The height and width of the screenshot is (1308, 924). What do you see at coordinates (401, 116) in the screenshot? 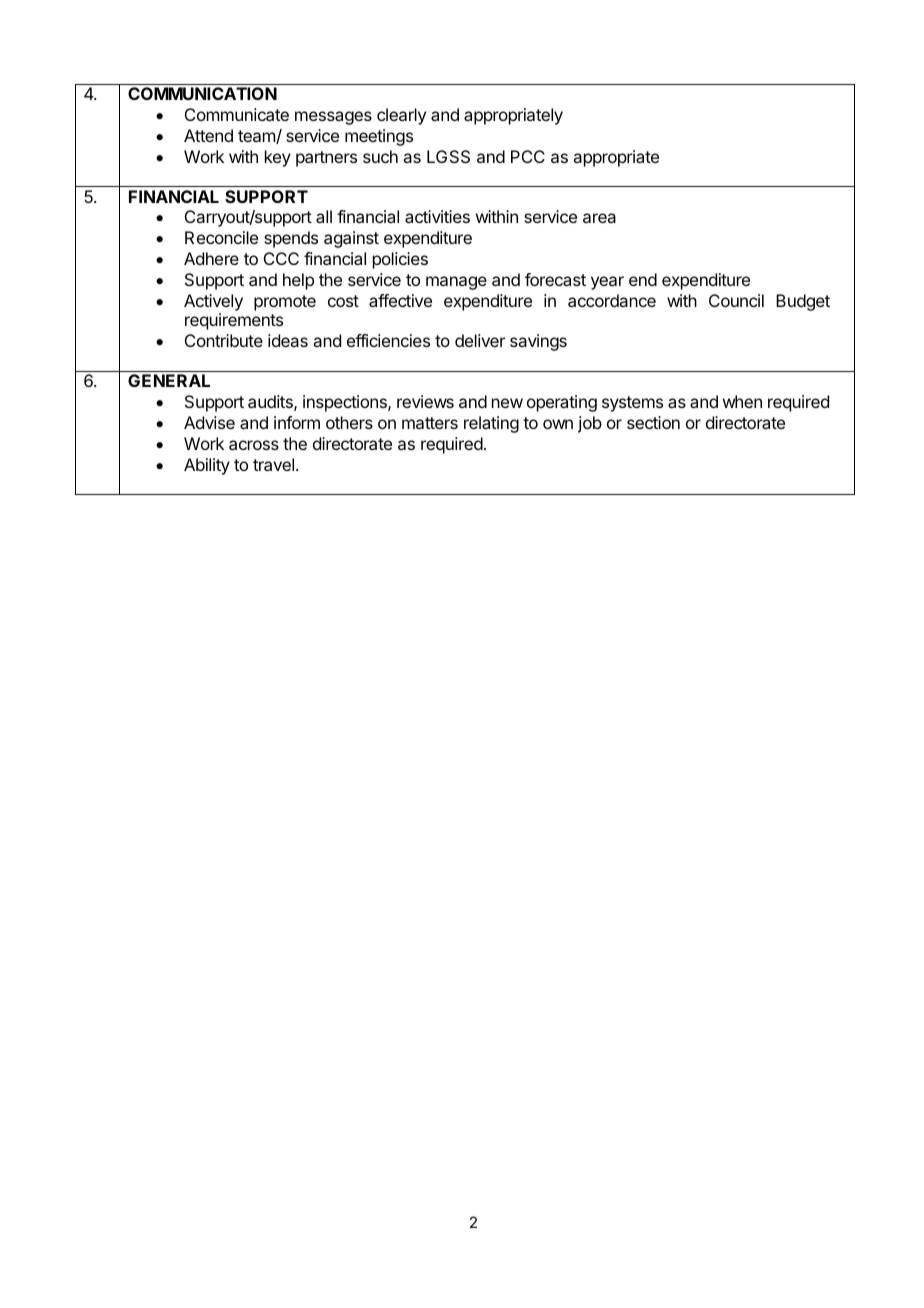
I see `clearly` at bounding box center [401, 116].
